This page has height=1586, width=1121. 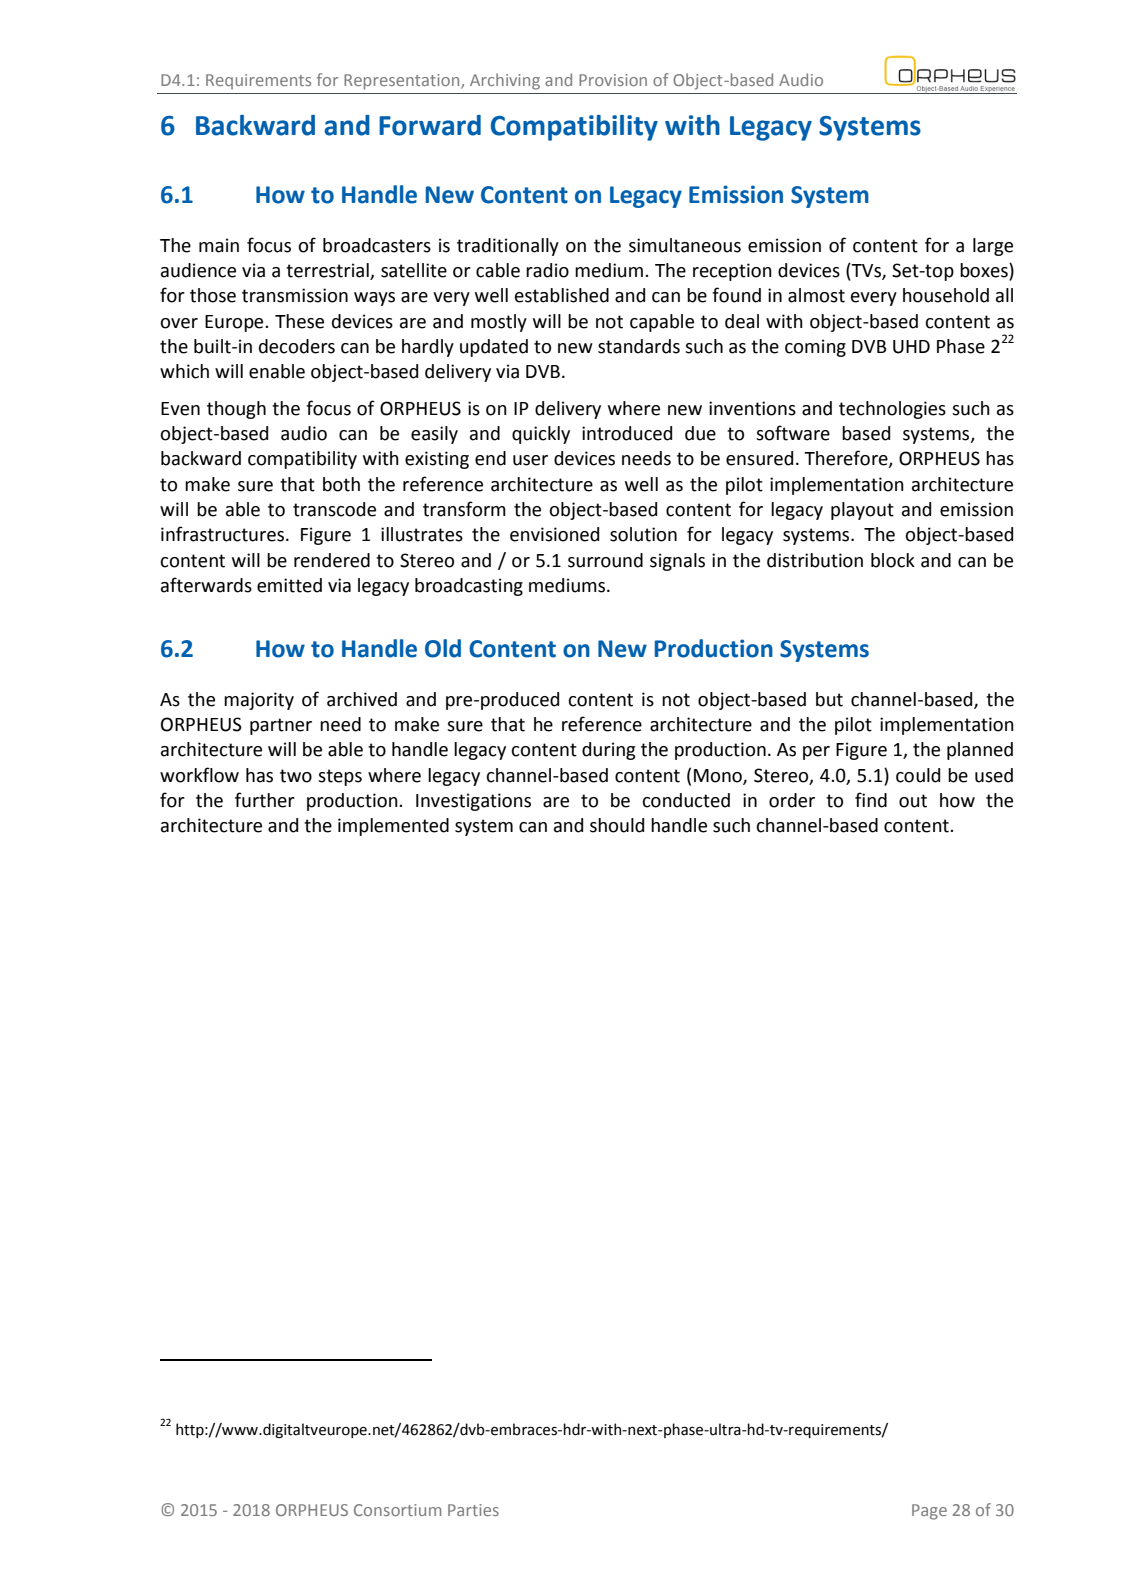 I want to click on Page, so click(x=929, y=1512).
